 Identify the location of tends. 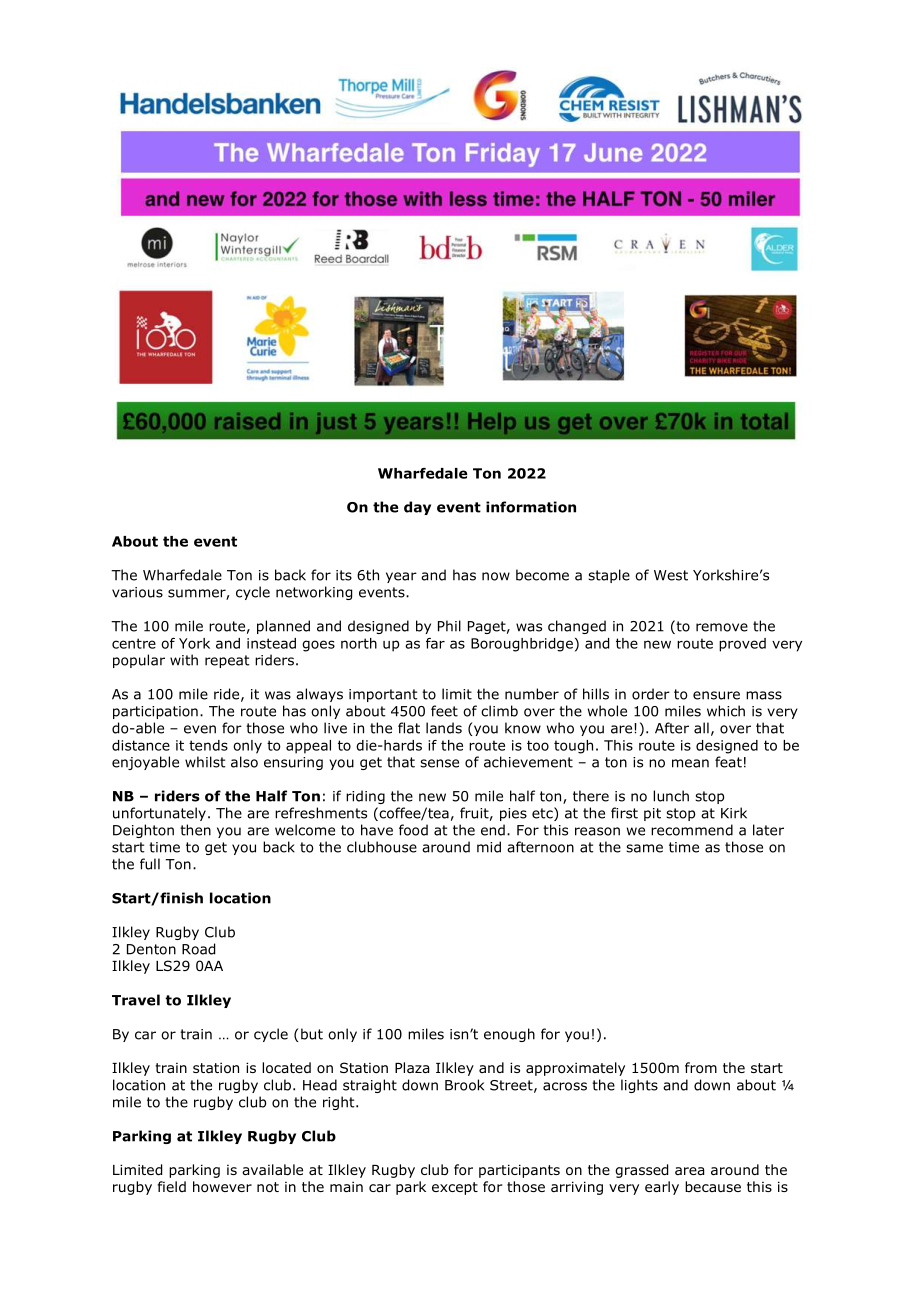
(208, 745).
